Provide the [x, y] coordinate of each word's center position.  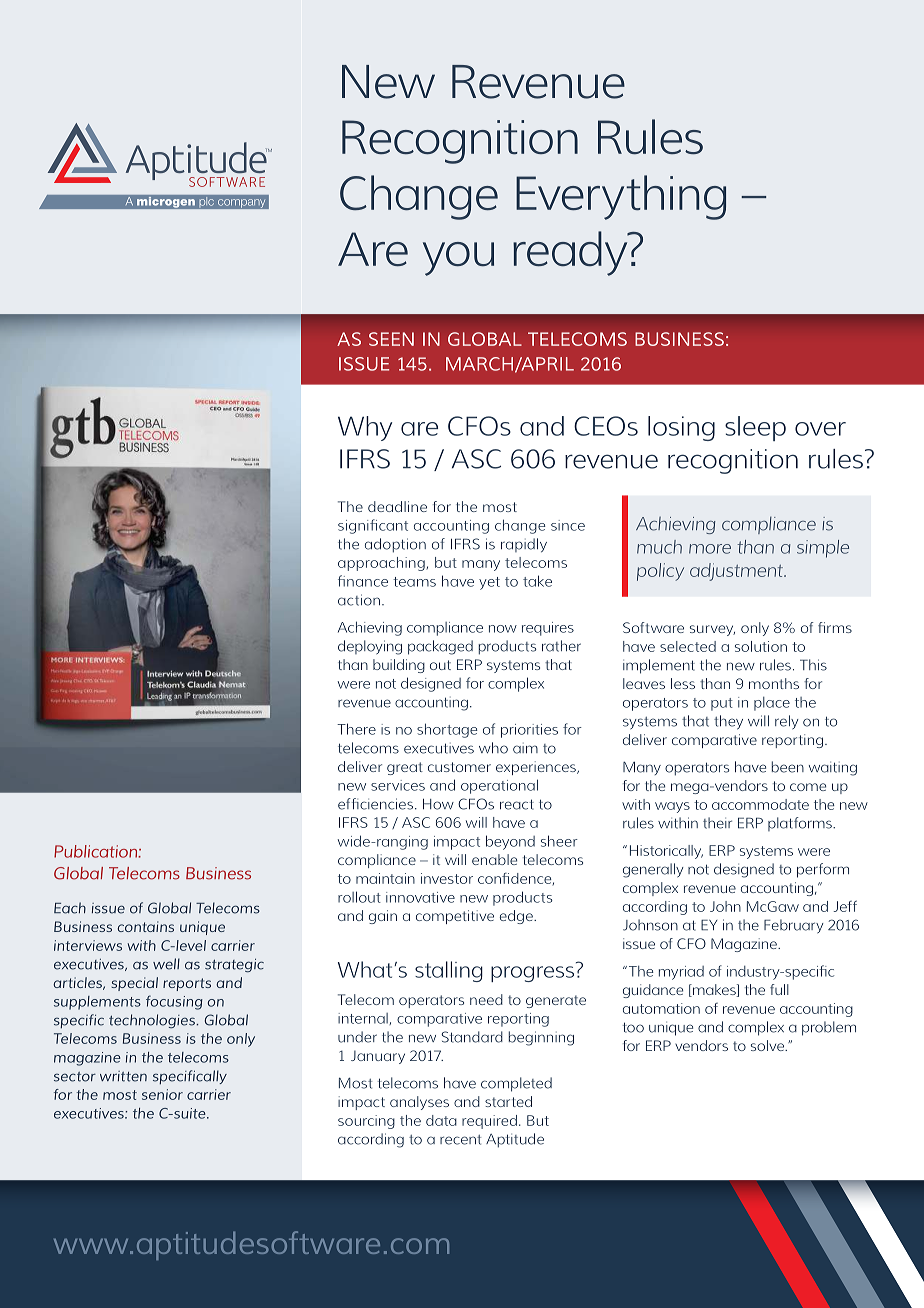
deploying [370, 647]
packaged [440, 647]
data [441, 1120]
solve [768, 1045]
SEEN [391, 339]
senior [162, 1094]
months [774, 683]
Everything [621, 197]
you [458, 259]
